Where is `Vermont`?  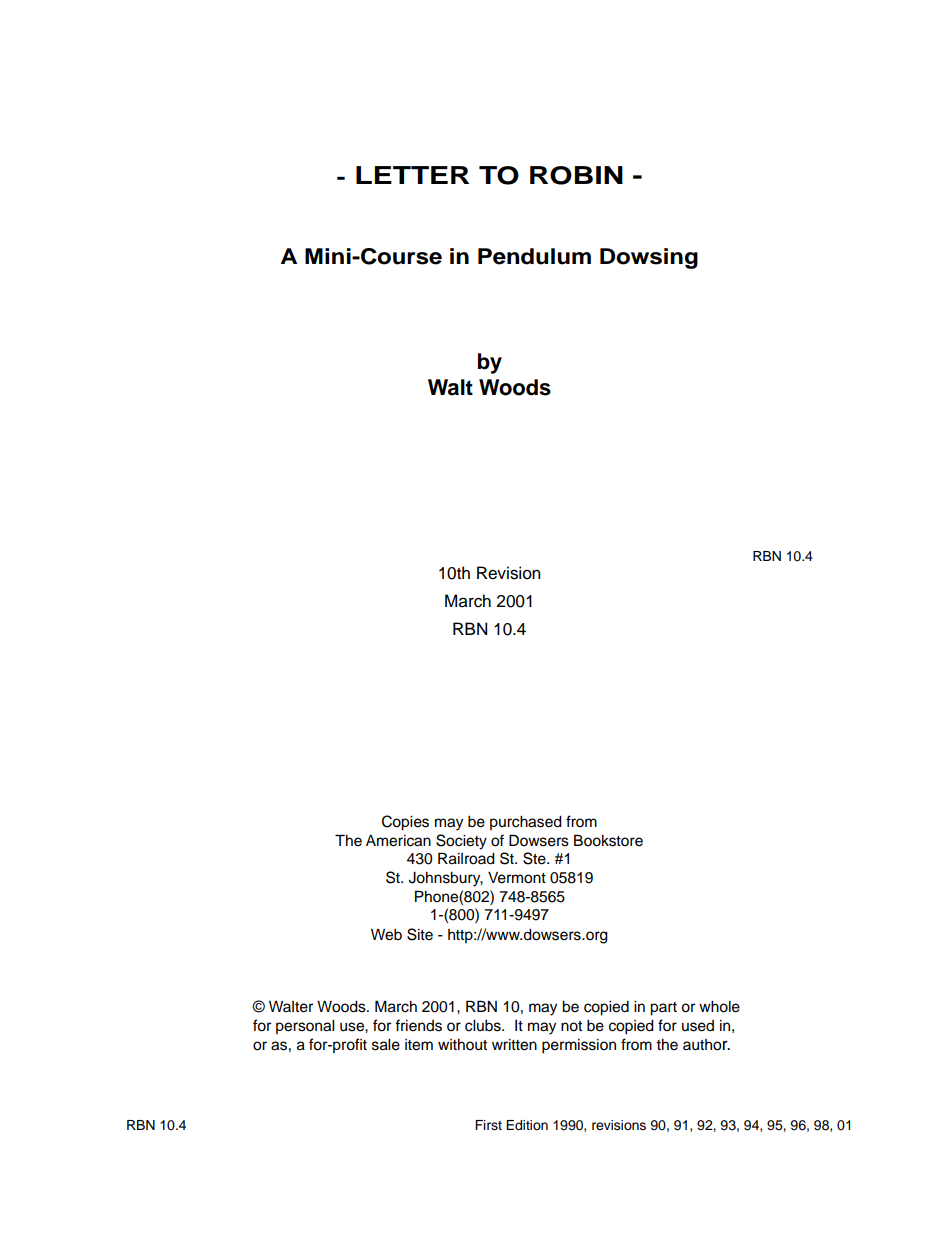 Vermont is located at coordinates (517, 878).
